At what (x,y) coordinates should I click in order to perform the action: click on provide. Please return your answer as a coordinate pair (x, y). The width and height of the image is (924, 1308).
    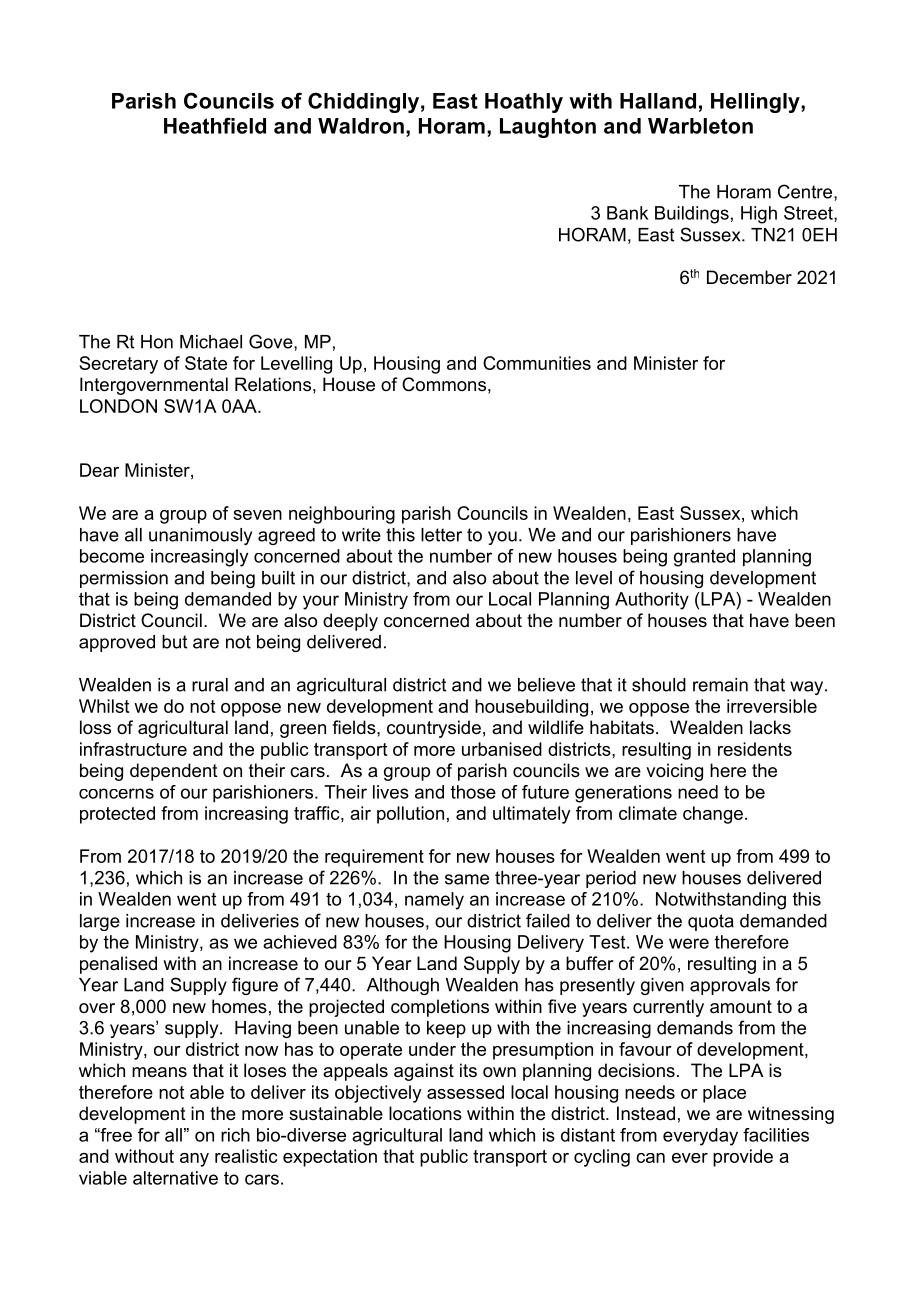
    Looking at the image, I should click on (743, 1158).
